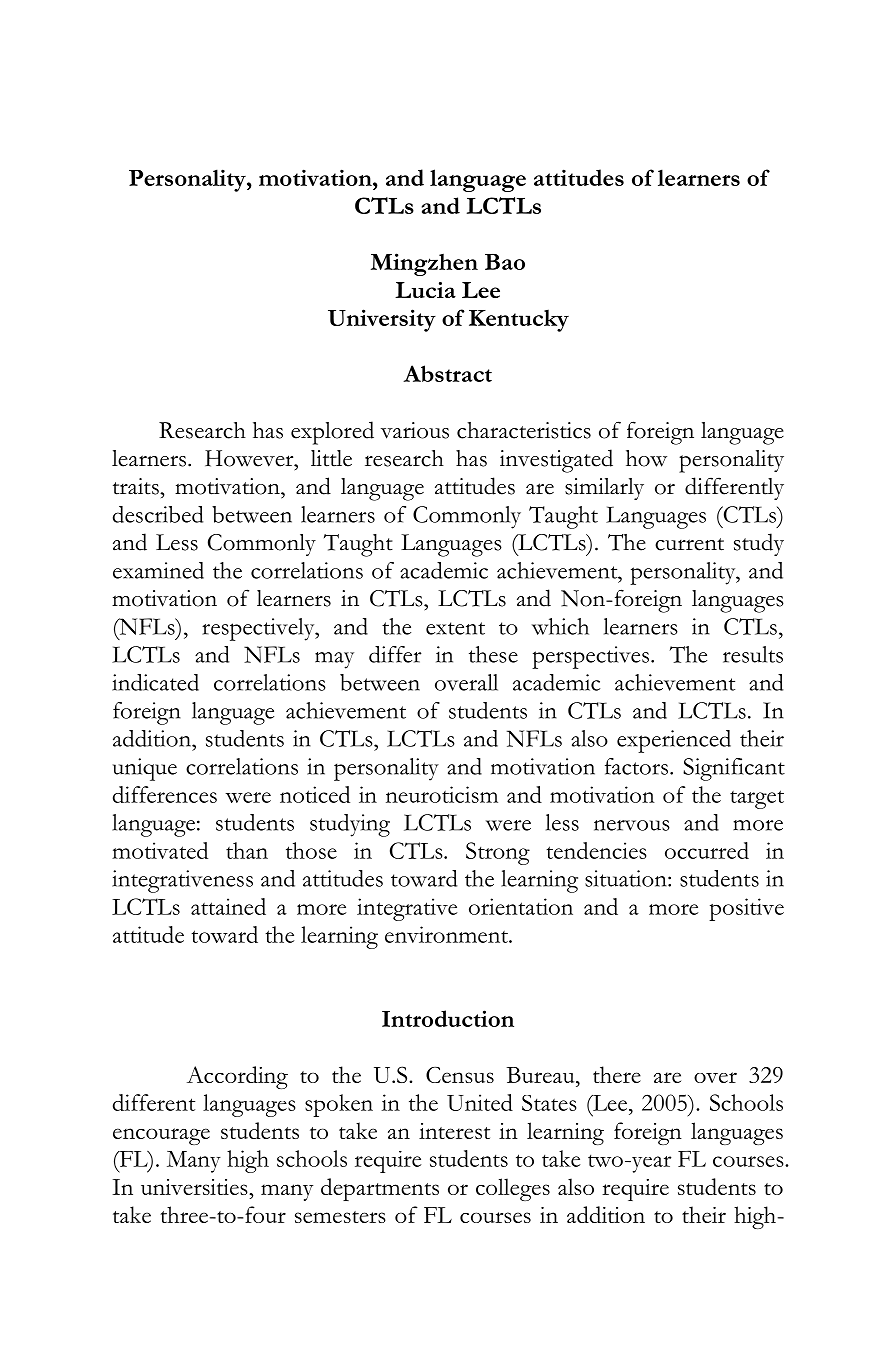  I want to click on universities, so click(195, 1187).
